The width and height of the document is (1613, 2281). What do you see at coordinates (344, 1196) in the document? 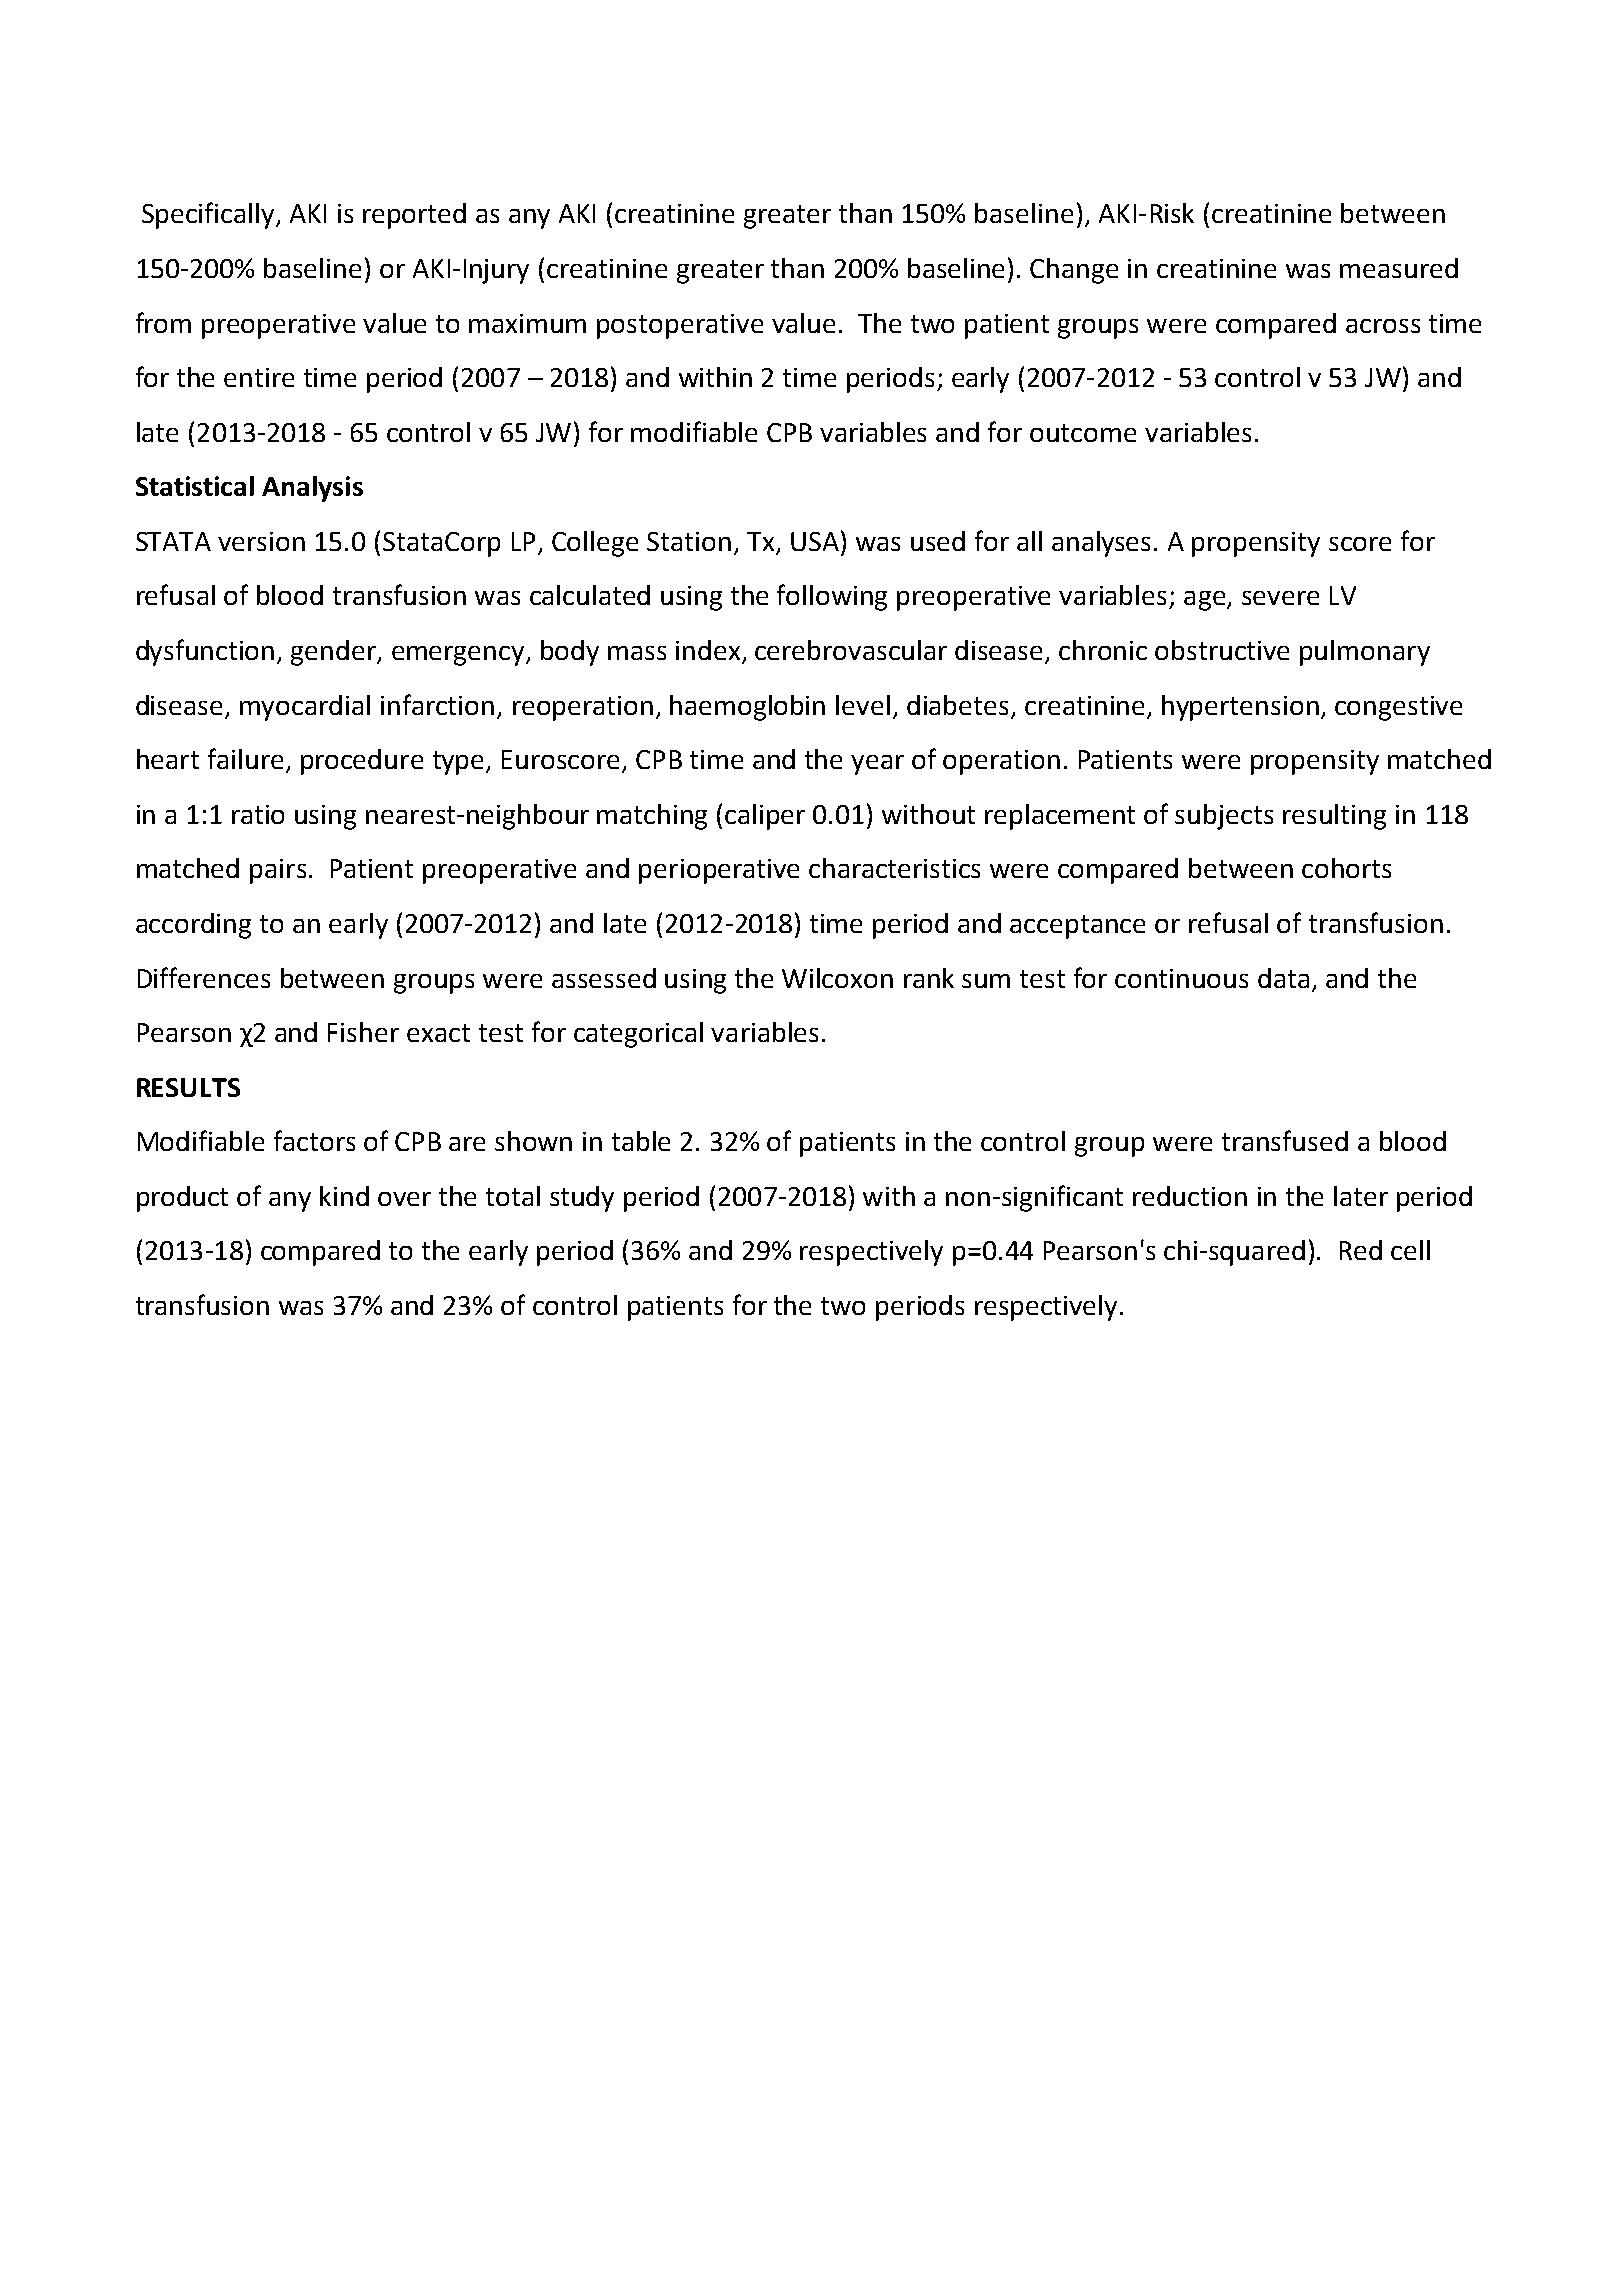
I see `kind` at bounding box center [344, 1196].
